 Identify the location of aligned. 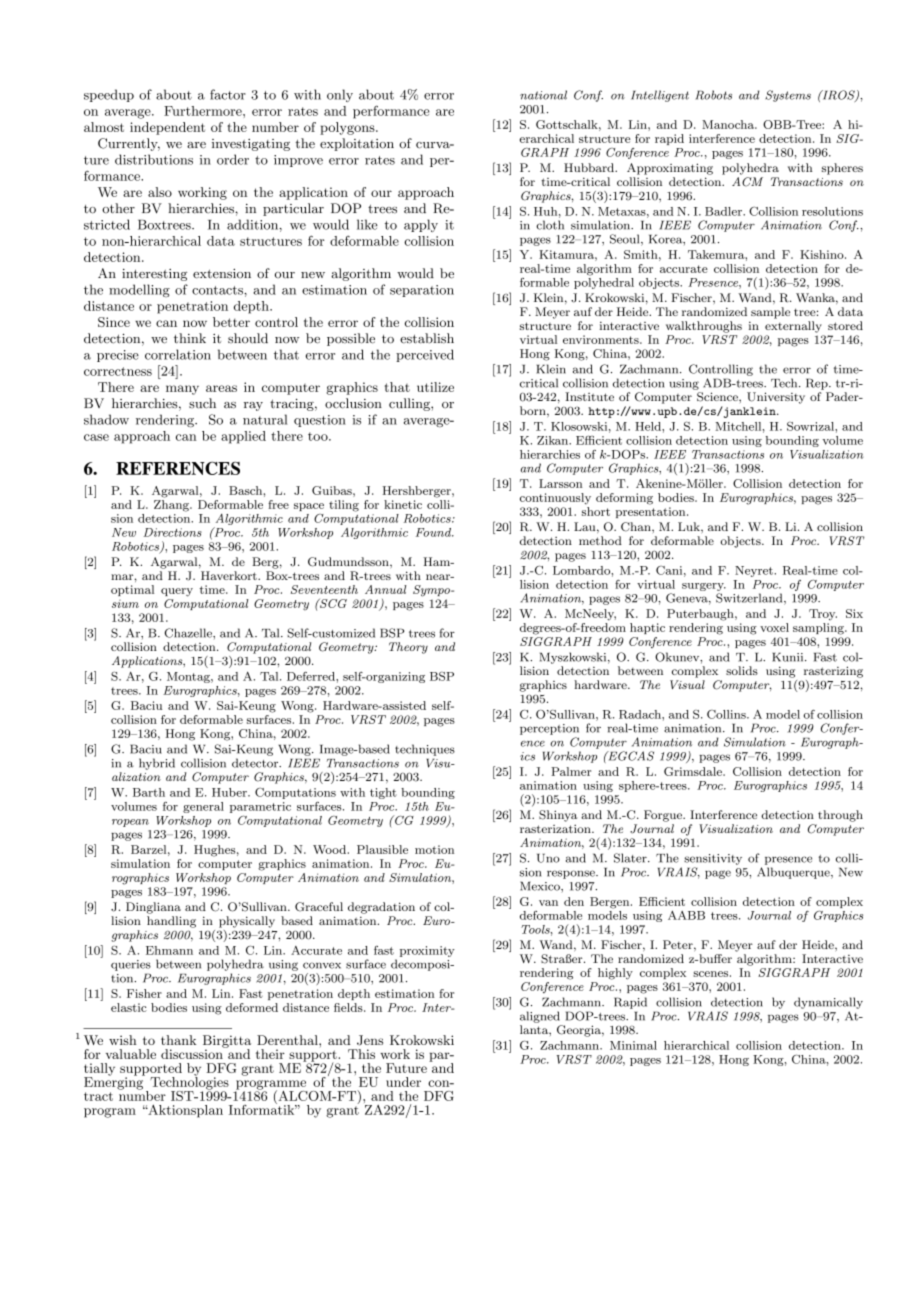
(540, 1017).
